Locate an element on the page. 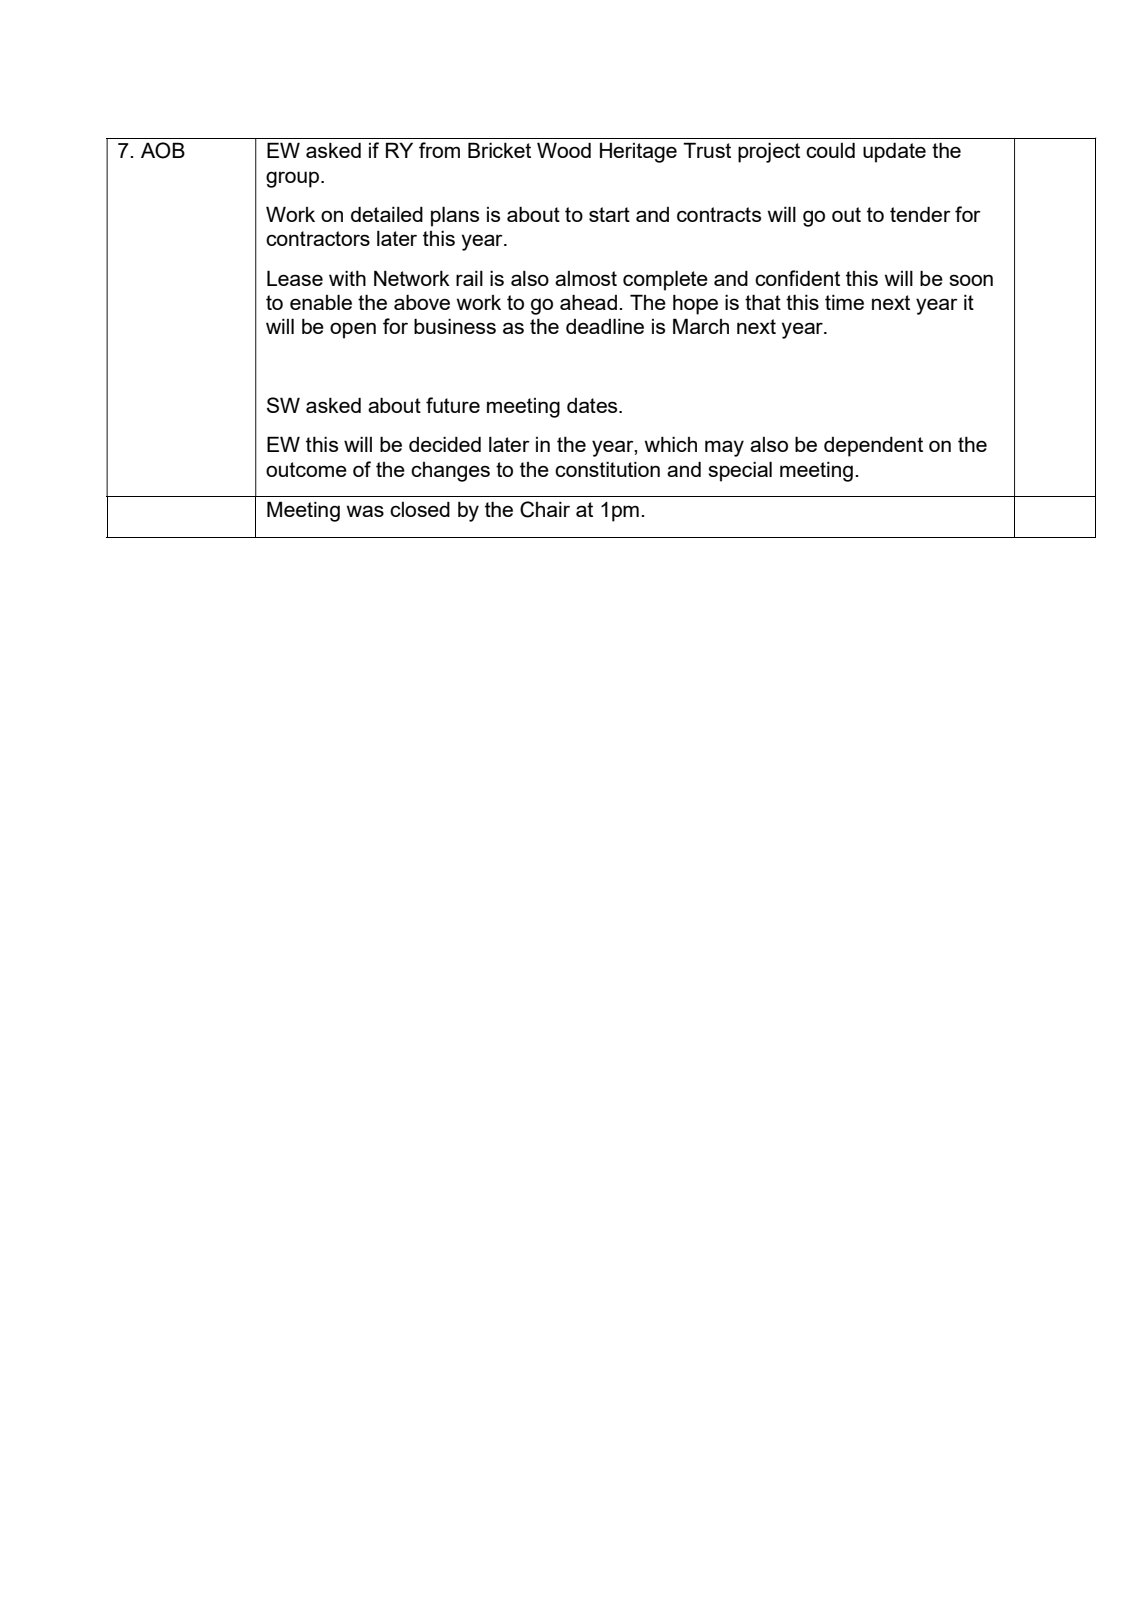  deadline is located at coordinates (605, 326).
